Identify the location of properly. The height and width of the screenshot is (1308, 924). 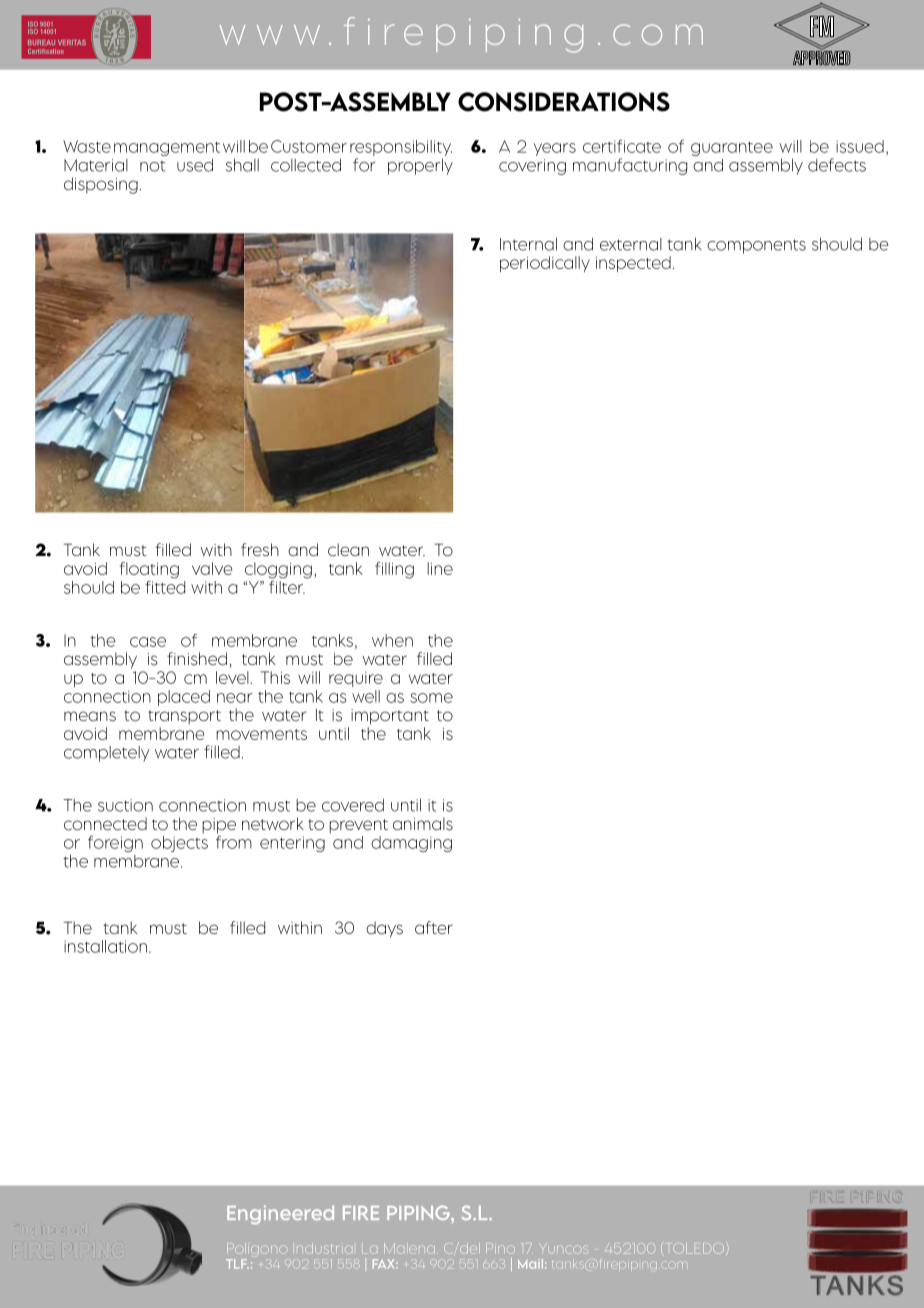
(420, 167).
